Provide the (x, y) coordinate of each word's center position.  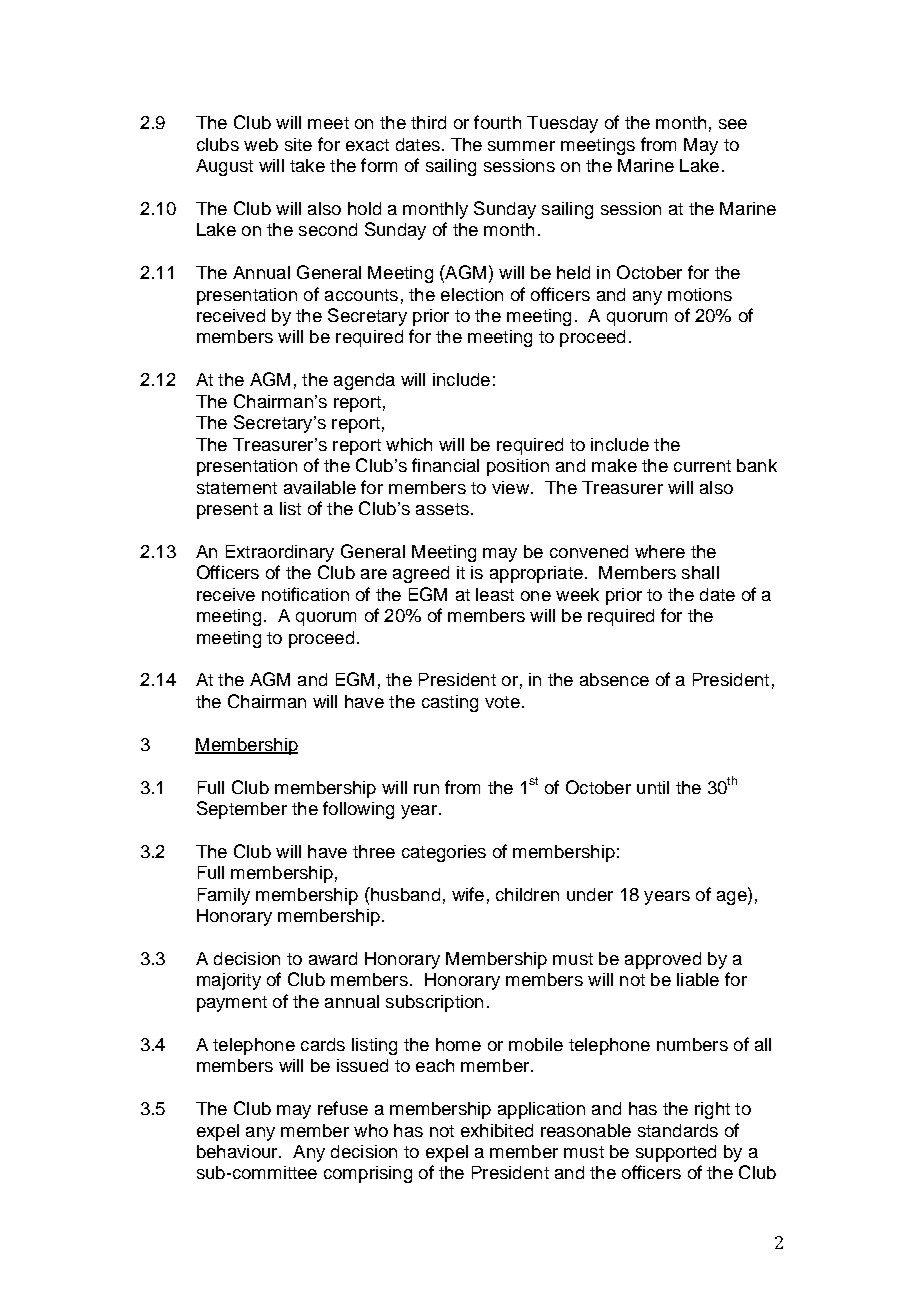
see (733, 124)
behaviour (238, 1151)
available (320, 487)
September (242, 810)
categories (444, 853)
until (653, 787)
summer (521, 146)
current (702, 466)
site (298, 144)
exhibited (497, 1130)
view (510, 487)
